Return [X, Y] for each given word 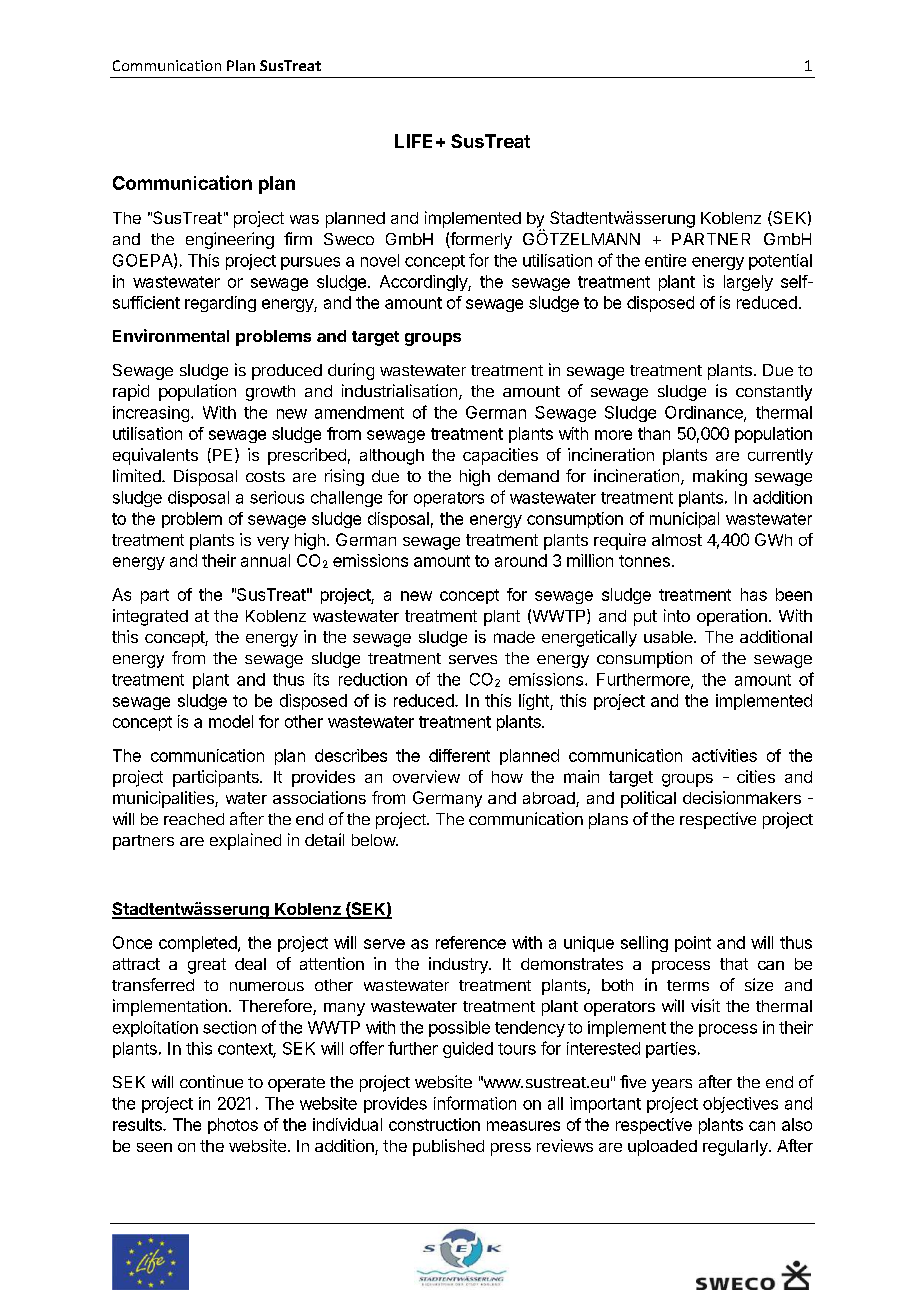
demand [528, 476]
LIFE [413, 141]
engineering [230, 240]
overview [426, 776]
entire [665, 260]
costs [265, 476]
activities [724, 755]
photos [233, 1126]
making [720, 477]
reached [194, 819]
